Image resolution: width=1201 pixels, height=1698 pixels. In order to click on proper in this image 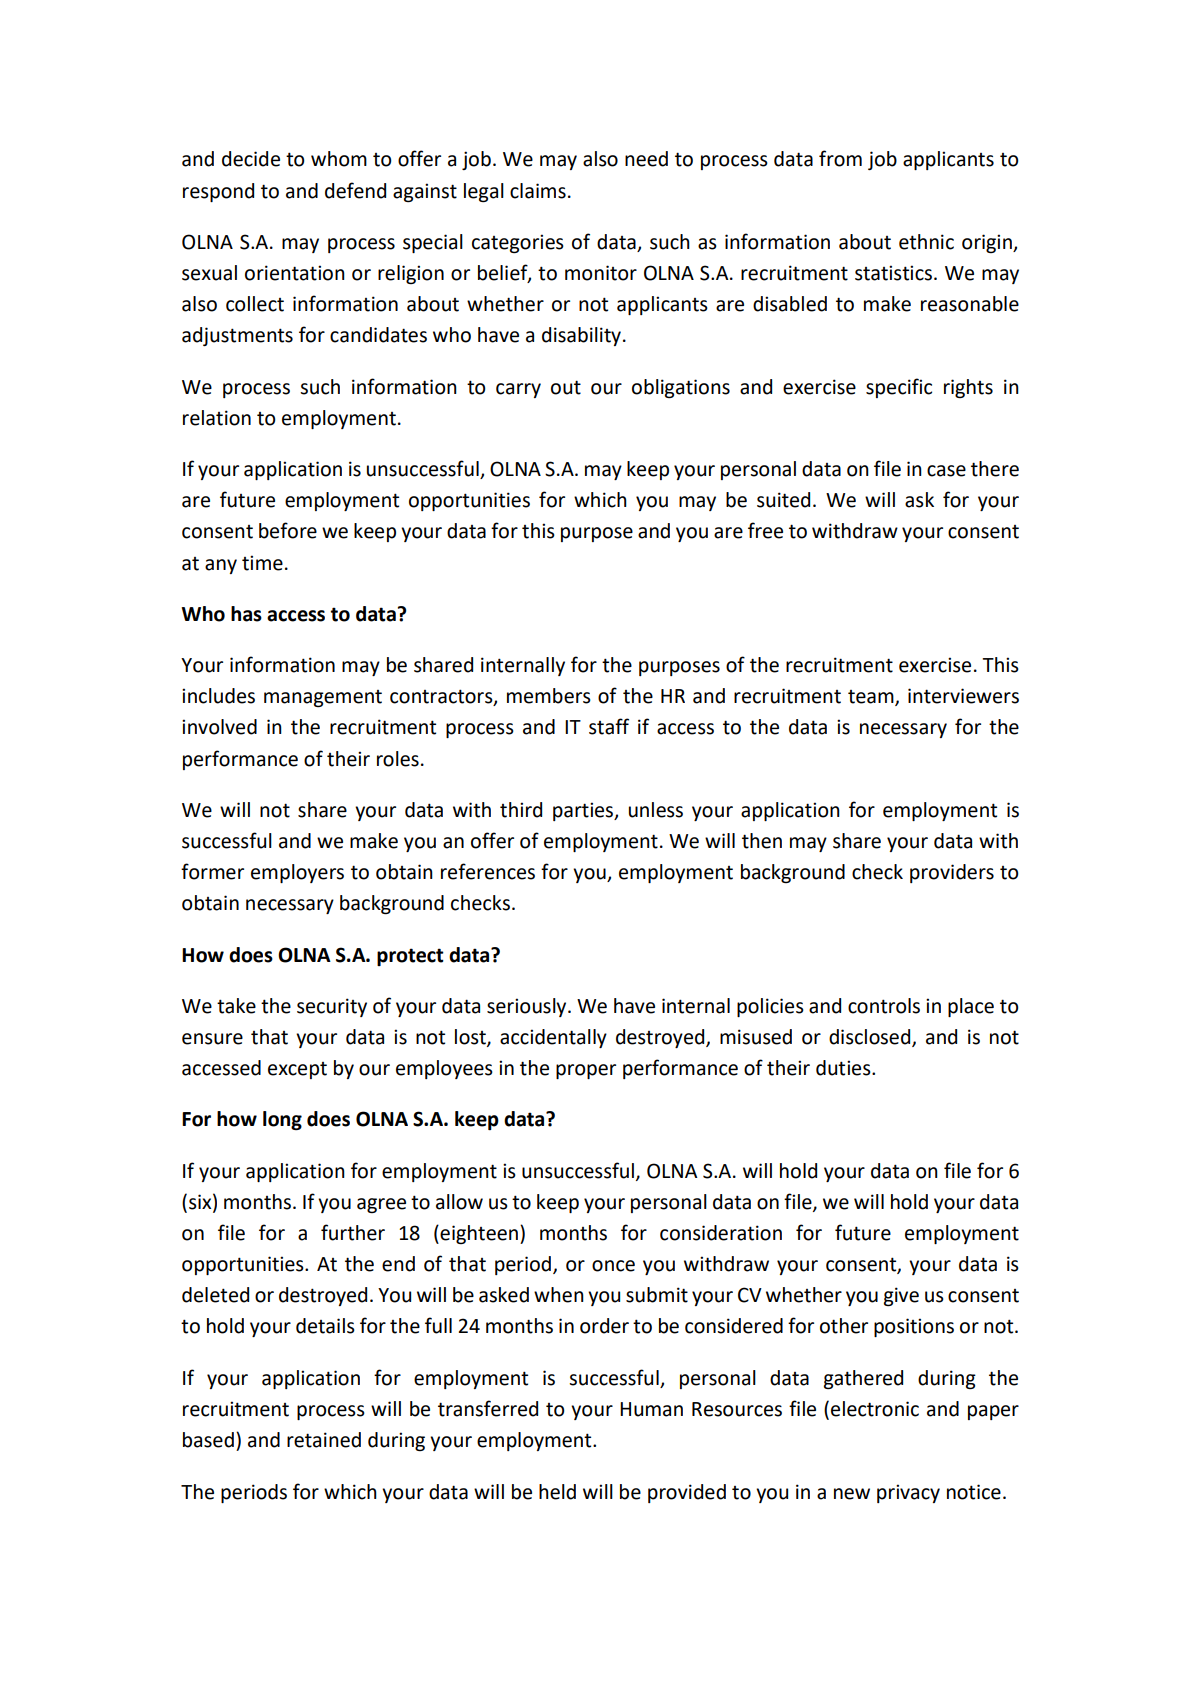, I will do `click(586, 1071)`.
